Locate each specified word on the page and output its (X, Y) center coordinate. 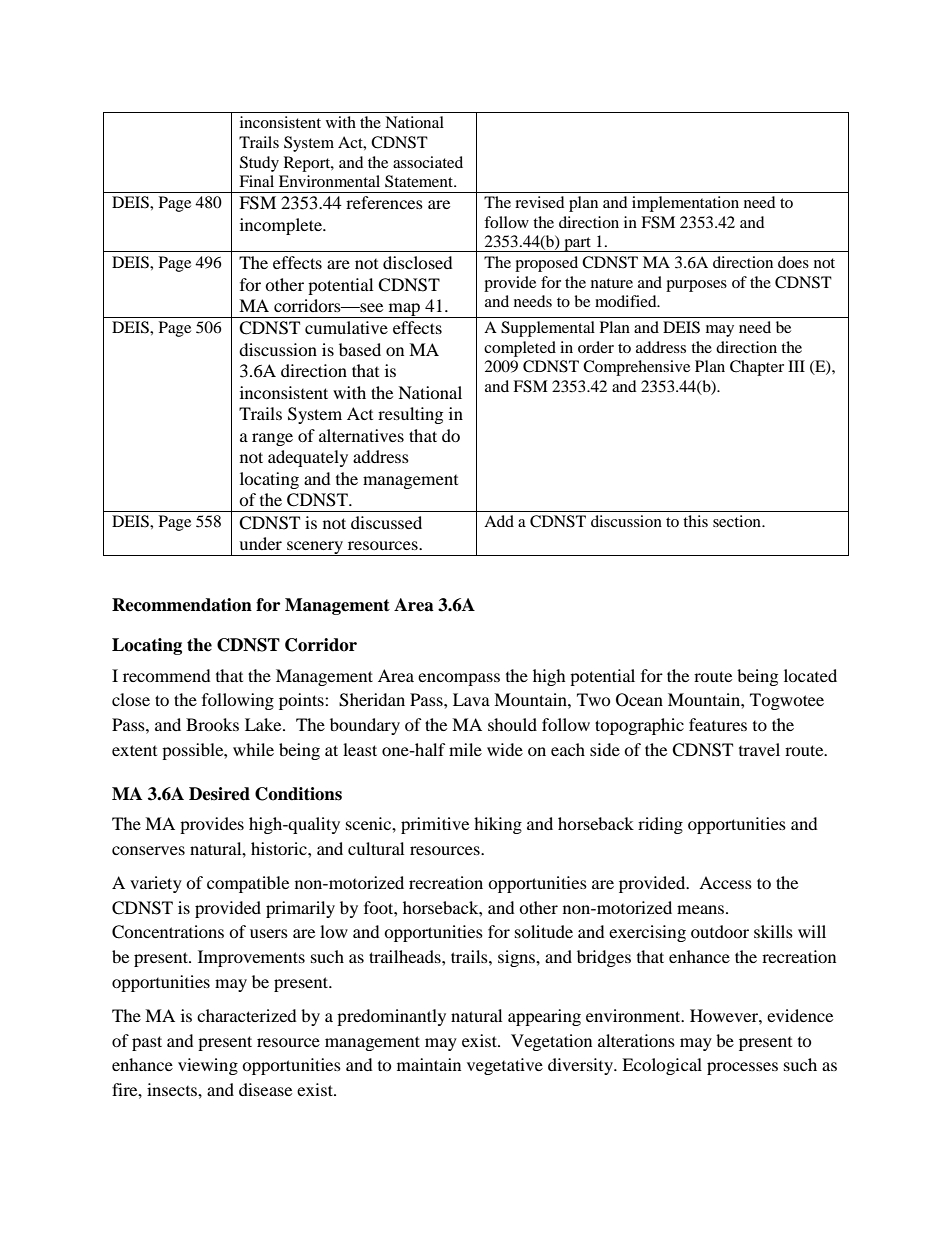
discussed (386, 522)
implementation (685, 204)
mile (465, 749)
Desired (219, 794)
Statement (420, 181)
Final (256, 181)
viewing (208, 1066)
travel (759, 749)
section (738, 521)
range (272, 439)
